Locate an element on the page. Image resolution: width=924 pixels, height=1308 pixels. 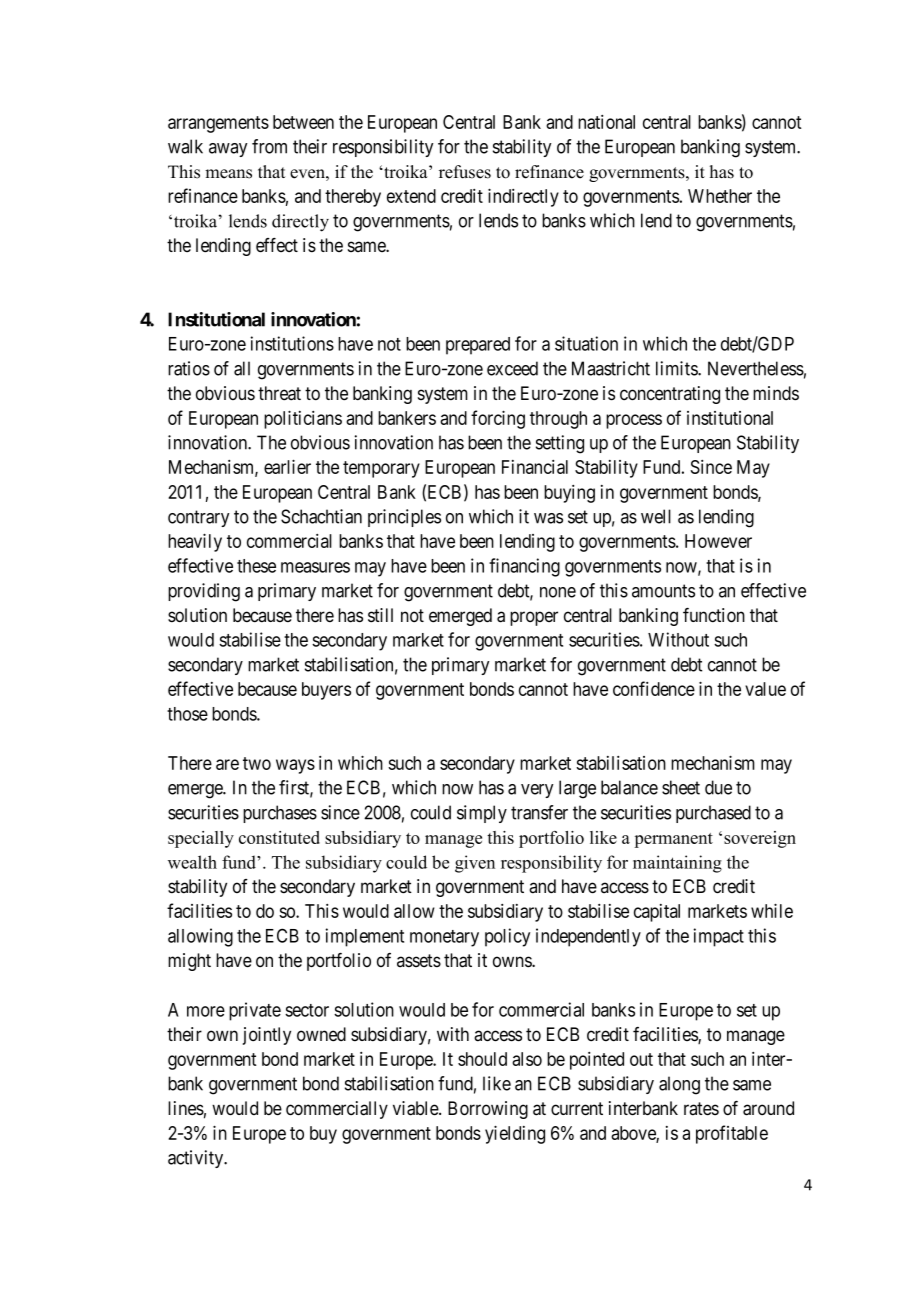
from is located at coordinates (269, 146).
